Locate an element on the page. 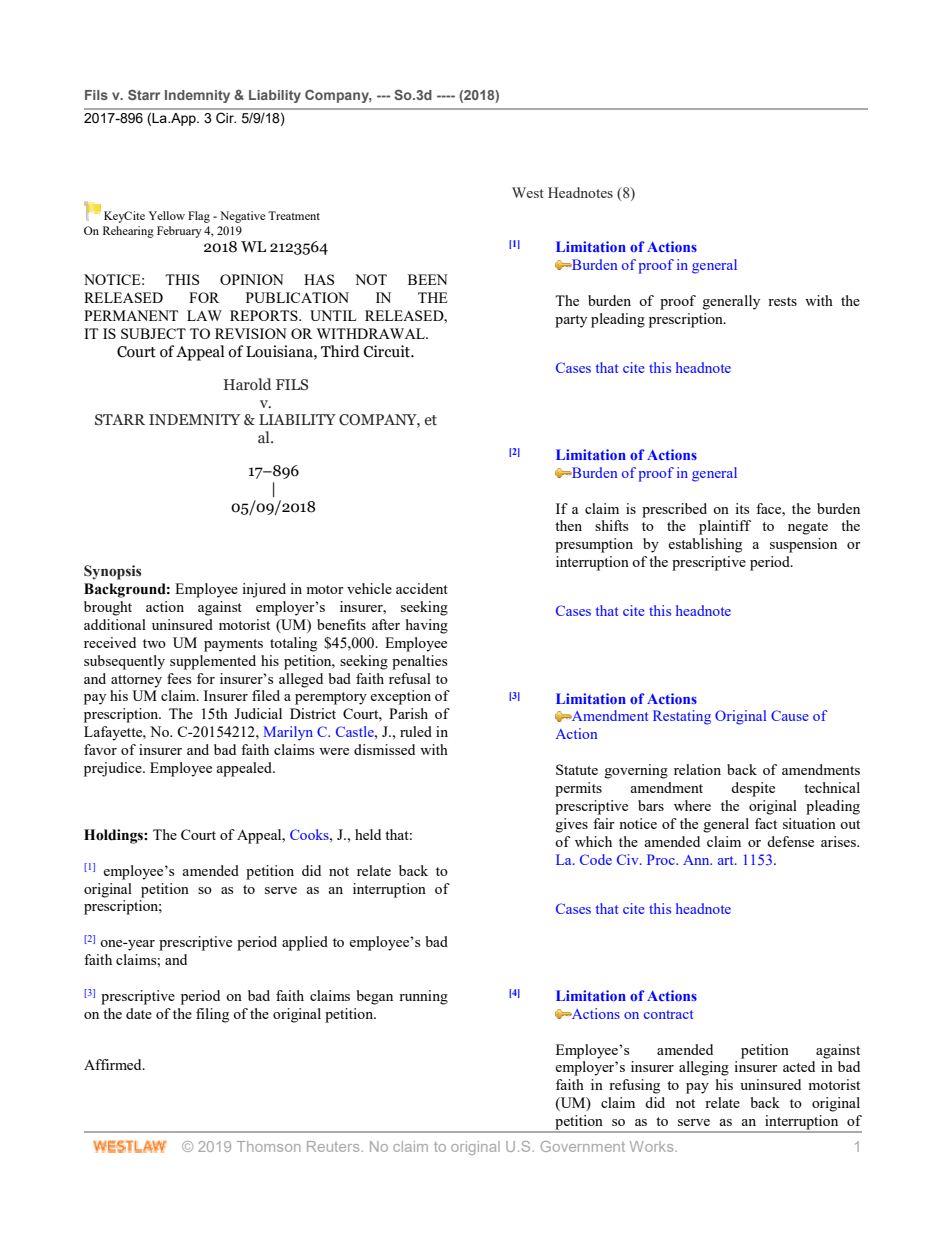  fees is located at coordinates (179, 678).
